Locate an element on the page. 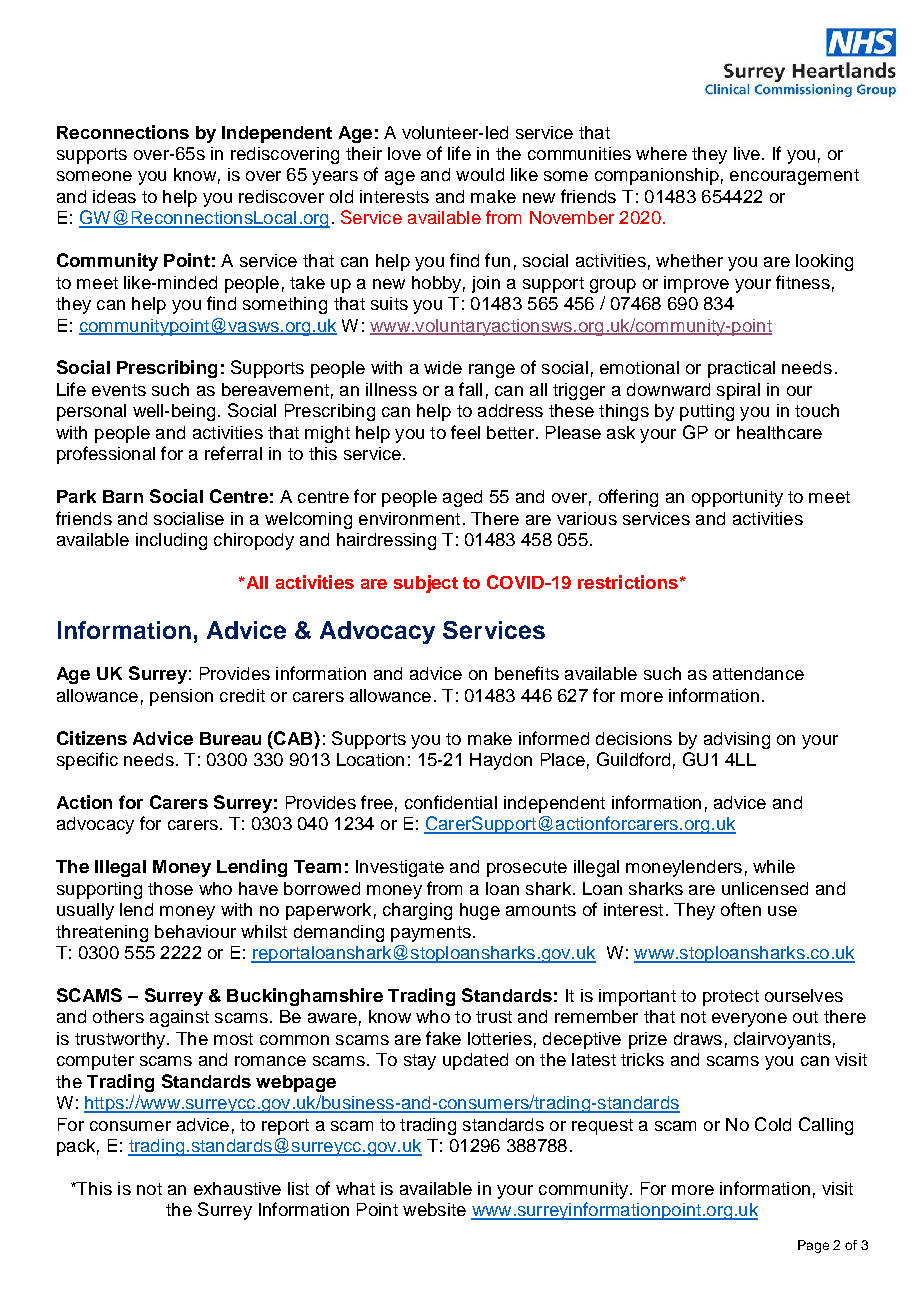  putting is located at coordinates (707, 412).
